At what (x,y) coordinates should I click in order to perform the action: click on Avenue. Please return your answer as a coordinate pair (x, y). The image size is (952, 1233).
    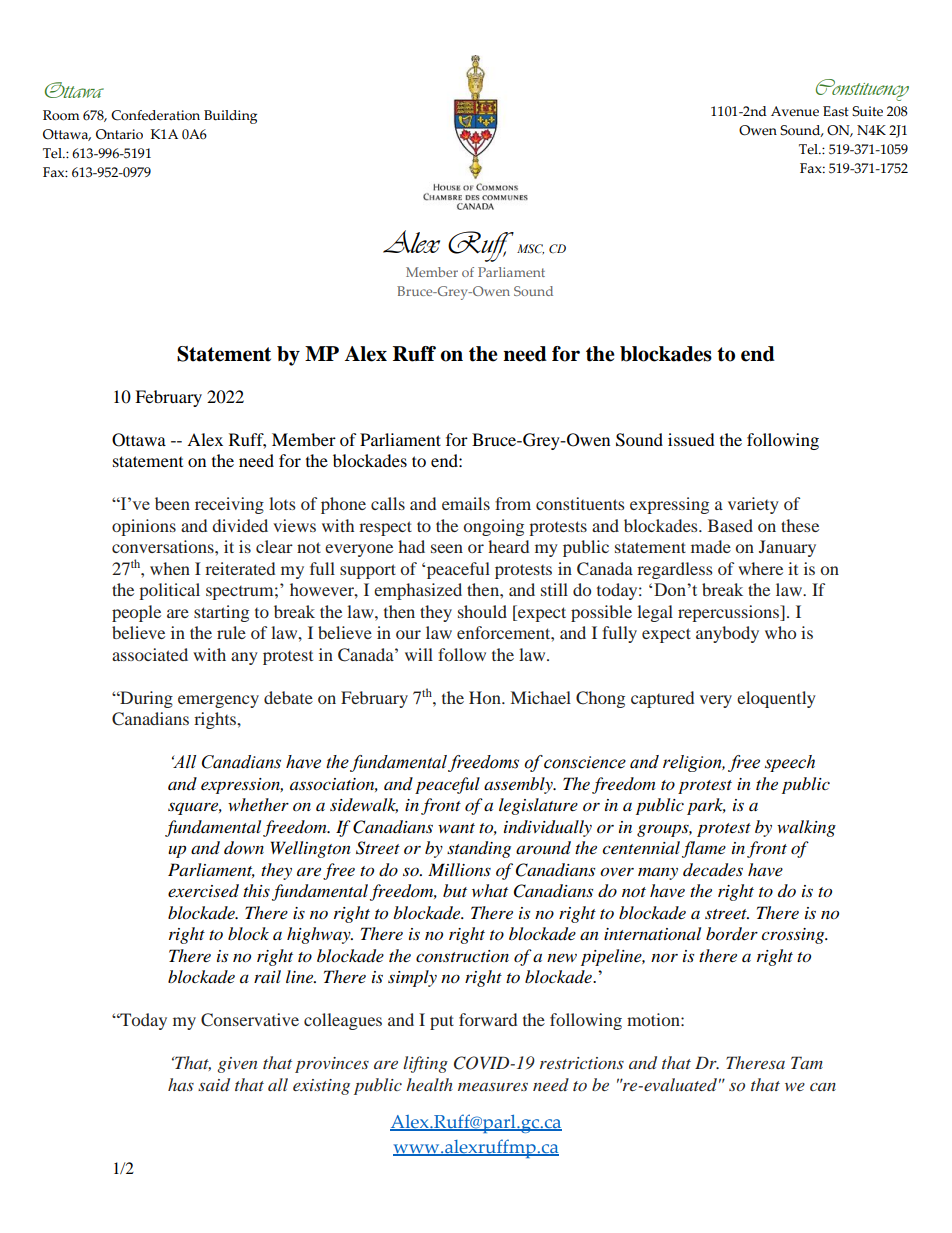
    Looking at the image, I should click on (795, 111).
